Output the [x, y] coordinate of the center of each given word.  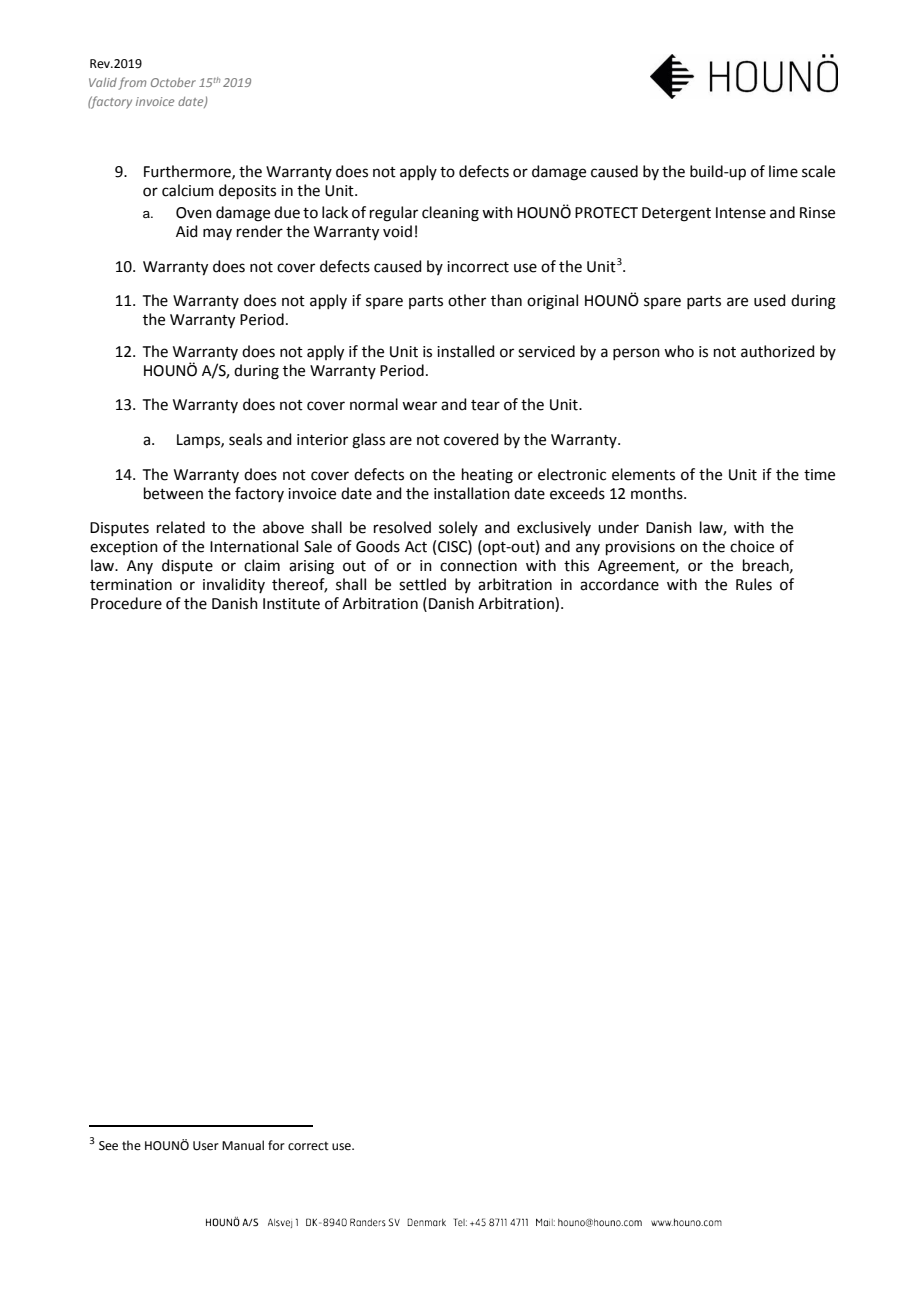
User [206, 1146]
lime [783, 171]
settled [422, 584]
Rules [754, 584]
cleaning [450, 214]
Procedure [126, 603]
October [173, 82]
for [276, 1145]
